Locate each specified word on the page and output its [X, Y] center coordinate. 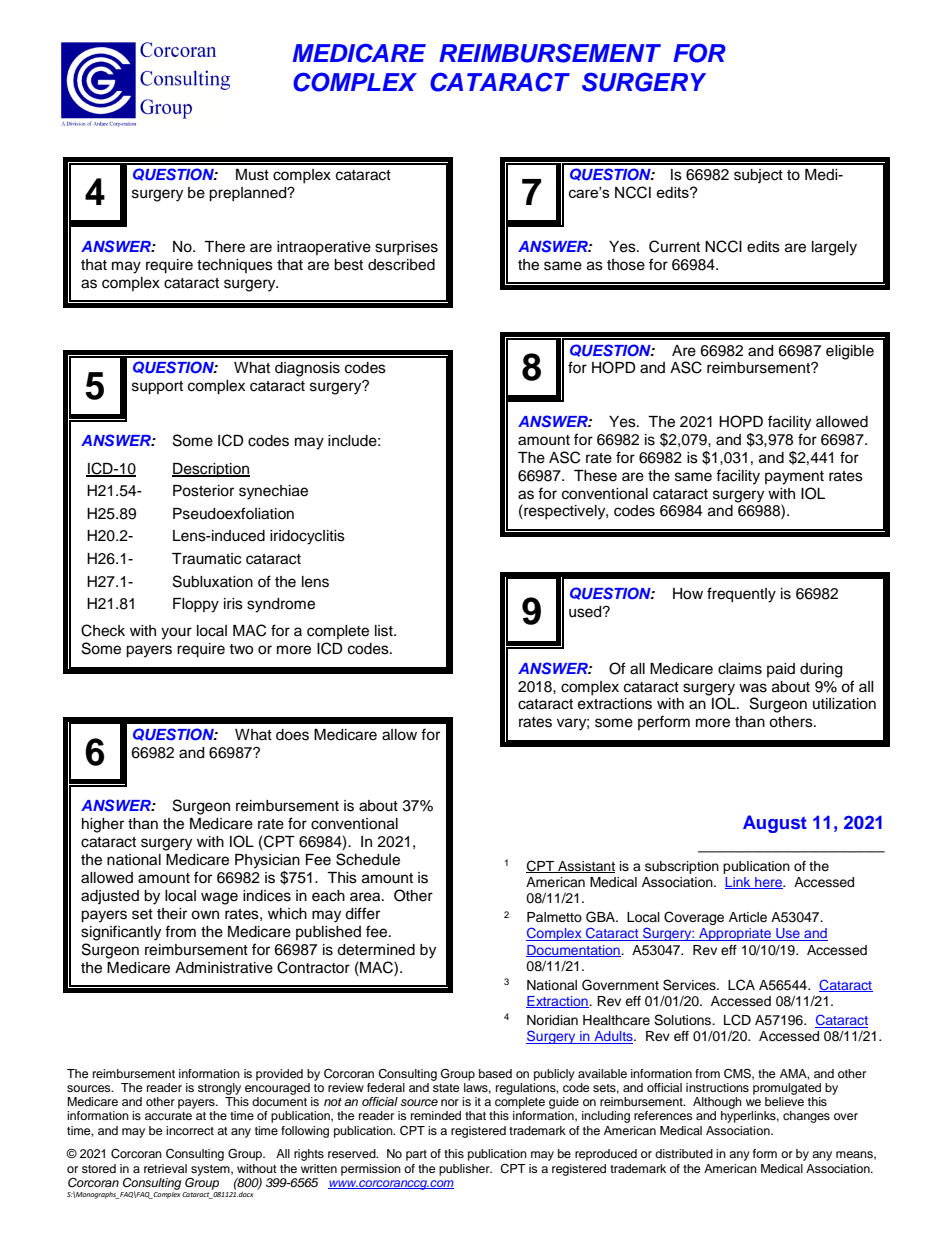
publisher [465, 1170]
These [595, 476]
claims [740, 669]
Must [252, 175]
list [385, 631]
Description [211, 470]
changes [806, 1117]
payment [794, 478]
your [176, 633]
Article [748, 917]
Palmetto [554, 917]
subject [758, 176]
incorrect [190, 1130]
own [205, 915]
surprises [406, 248]
